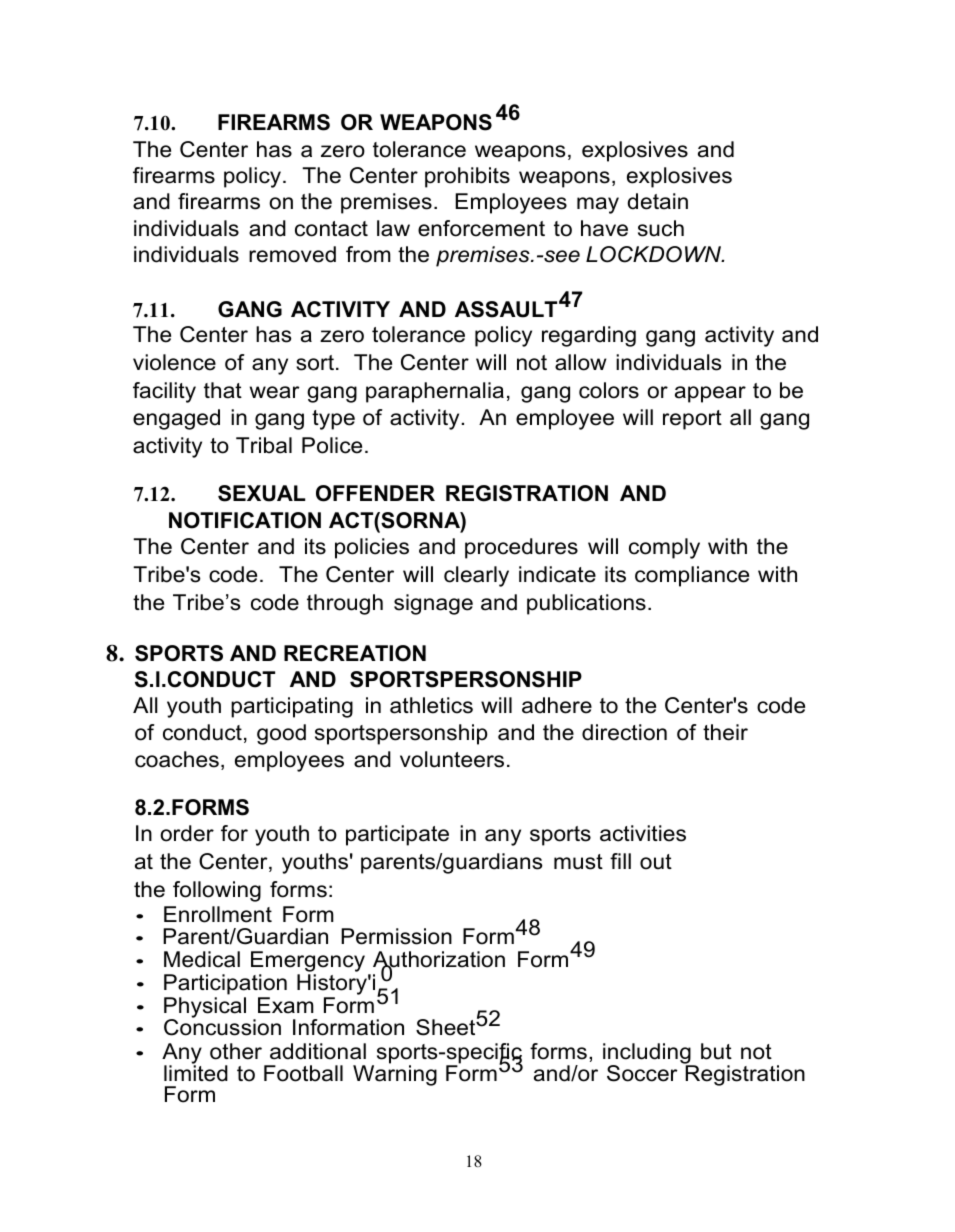  I want to click on signage, so click(433, 604).
